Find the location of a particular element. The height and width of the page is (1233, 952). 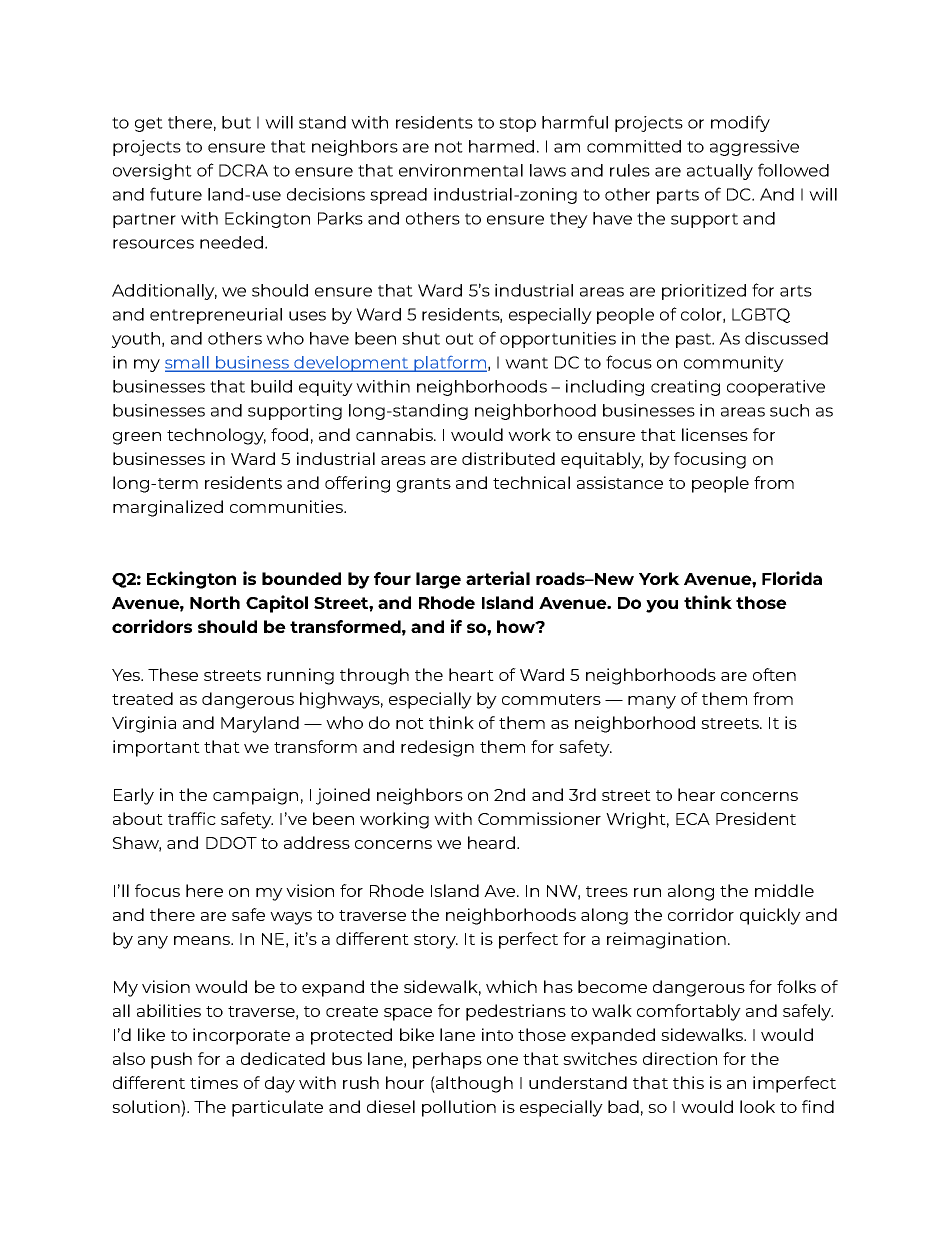

redesign is located at coordinates (437, 748).
